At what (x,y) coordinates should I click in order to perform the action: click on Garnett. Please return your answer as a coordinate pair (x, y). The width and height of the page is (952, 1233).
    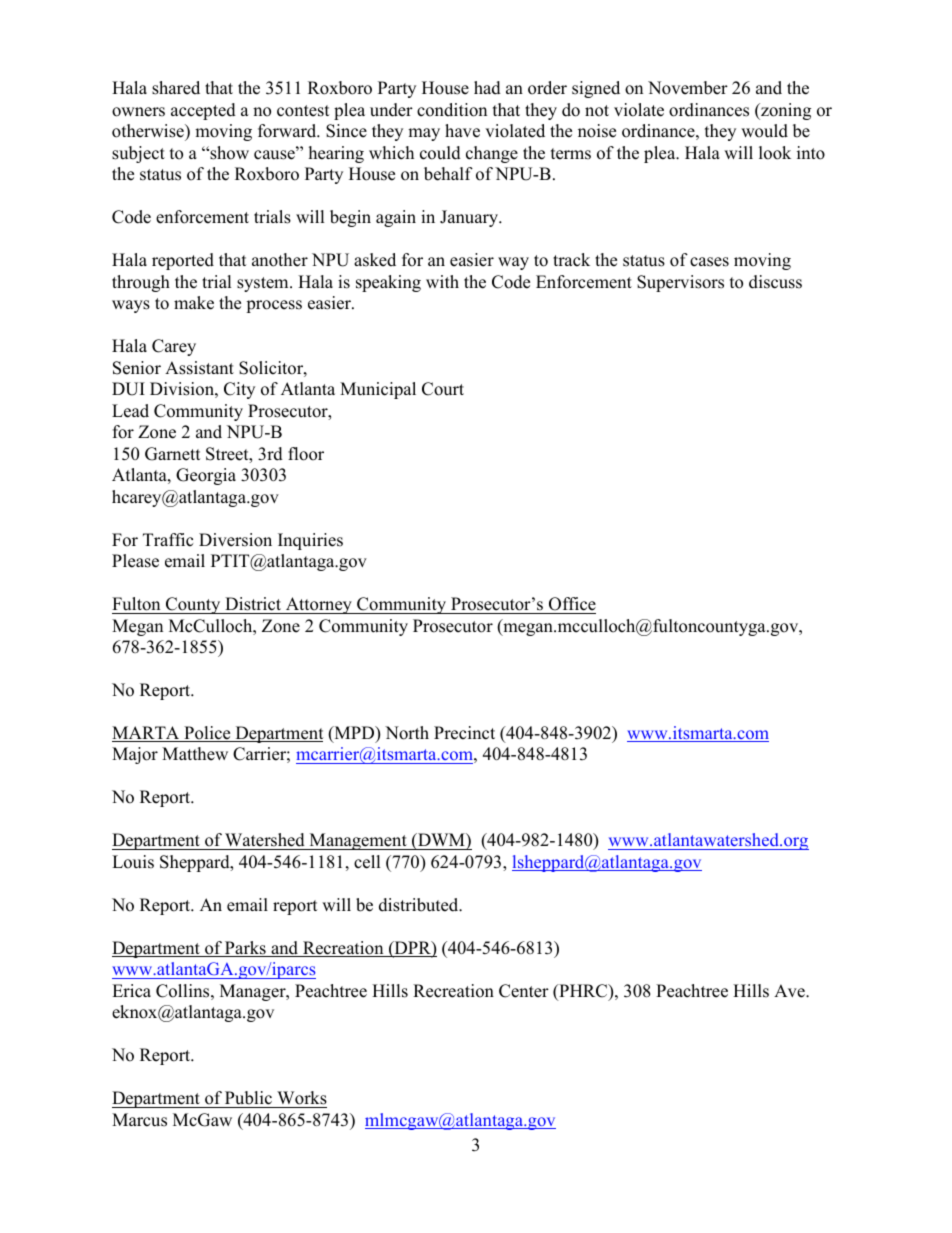
    Looking at the image, I should click on (173, 454).
